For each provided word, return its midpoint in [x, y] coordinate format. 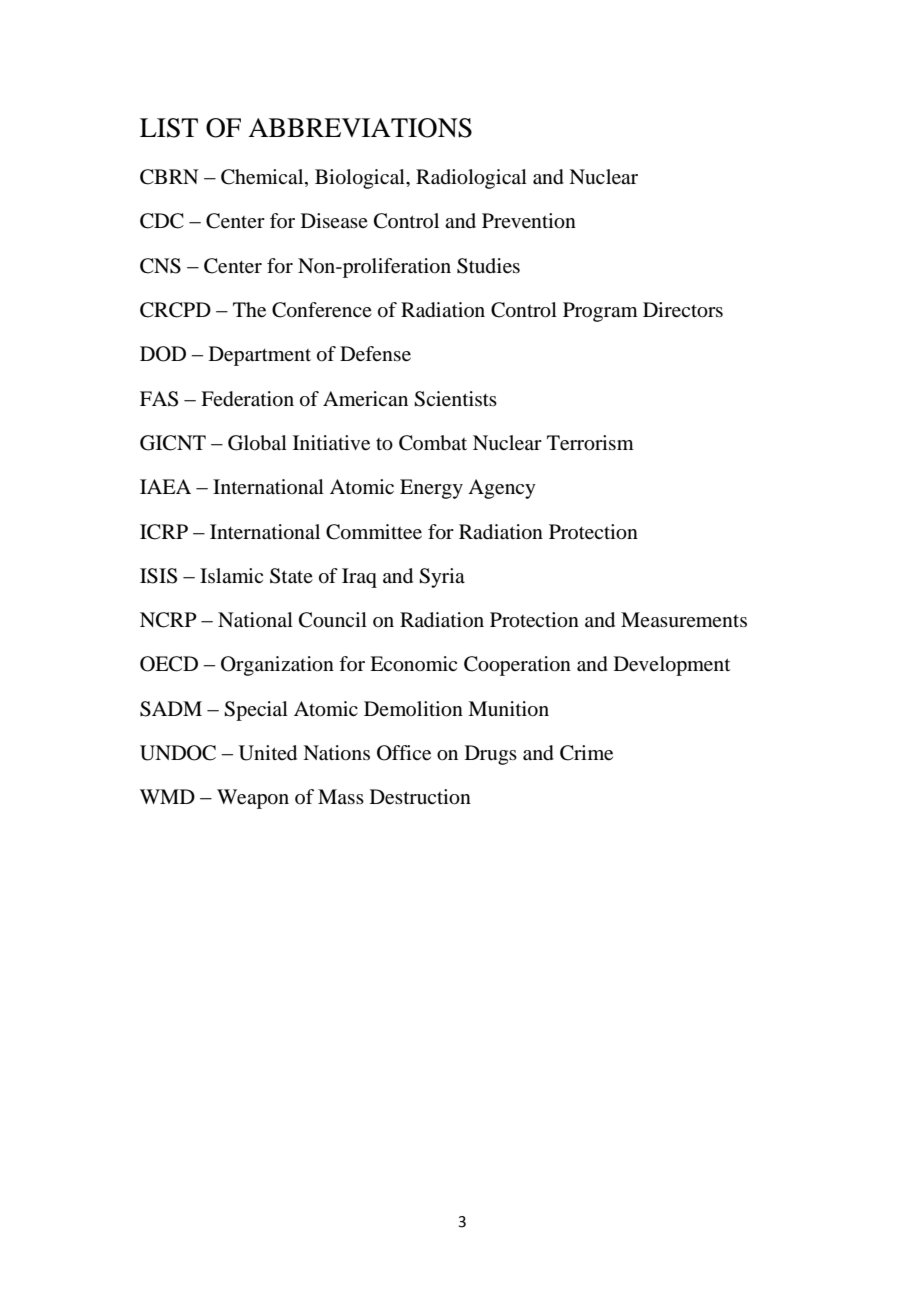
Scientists [455, 399]
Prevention [529, 221]
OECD [169, 664]
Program [600, 312]
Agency [502, 489]
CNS [160, 266]
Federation [247, 399]
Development [672, 666]
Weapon [253, 799]
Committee [374, 532]
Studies [488, 266]
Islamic [231, 575]
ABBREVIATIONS [360, 128]
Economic [413, 664]
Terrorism [590, 443]
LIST [169, 128]
